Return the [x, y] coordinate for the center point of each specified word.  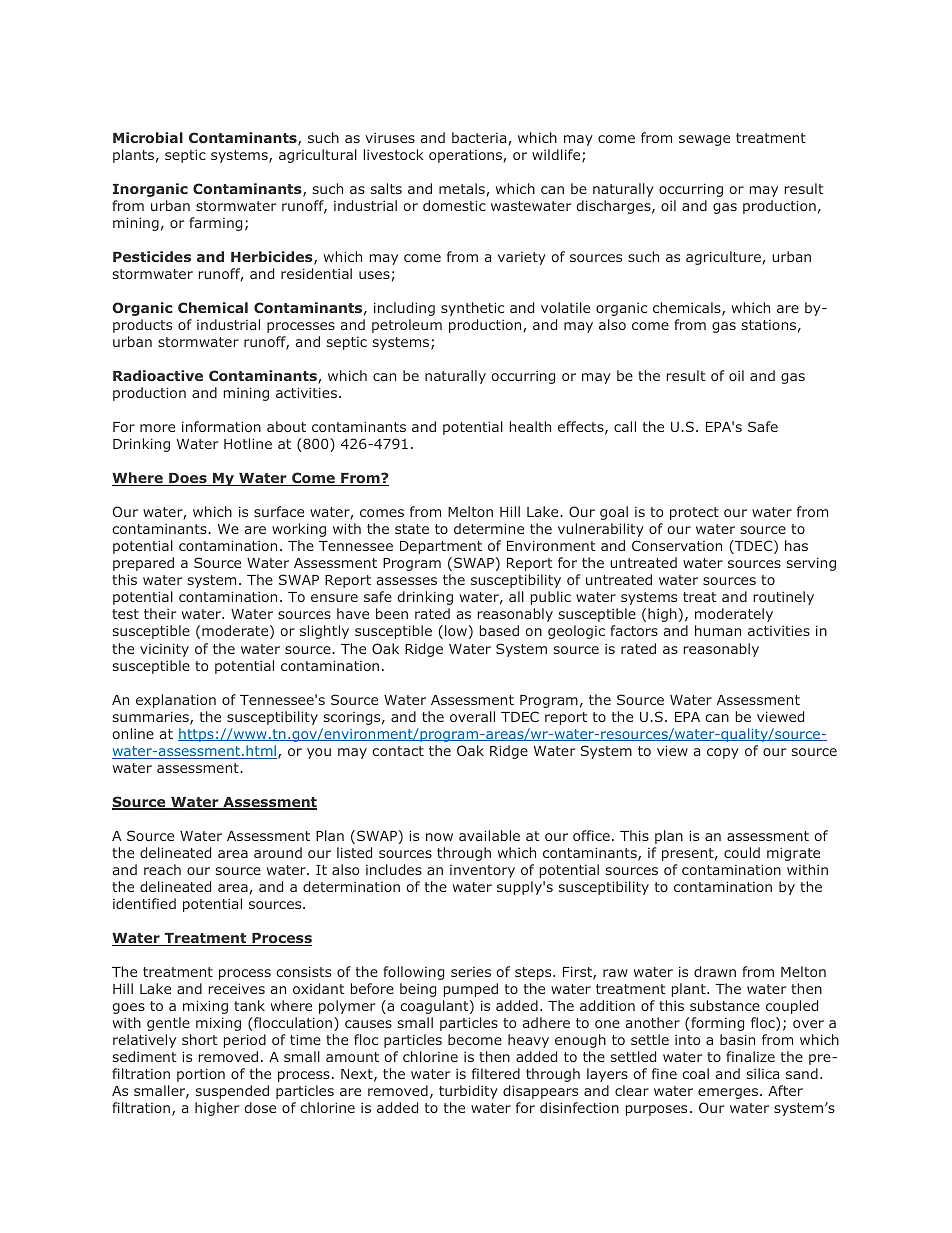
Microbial [148, 137]
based [499, 630]
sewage [704, 140]
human [718, 630]
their [160, 613]
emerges [728, 1093]
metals [462, 188]
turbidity [468, 1092]
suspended [232, 1092]
